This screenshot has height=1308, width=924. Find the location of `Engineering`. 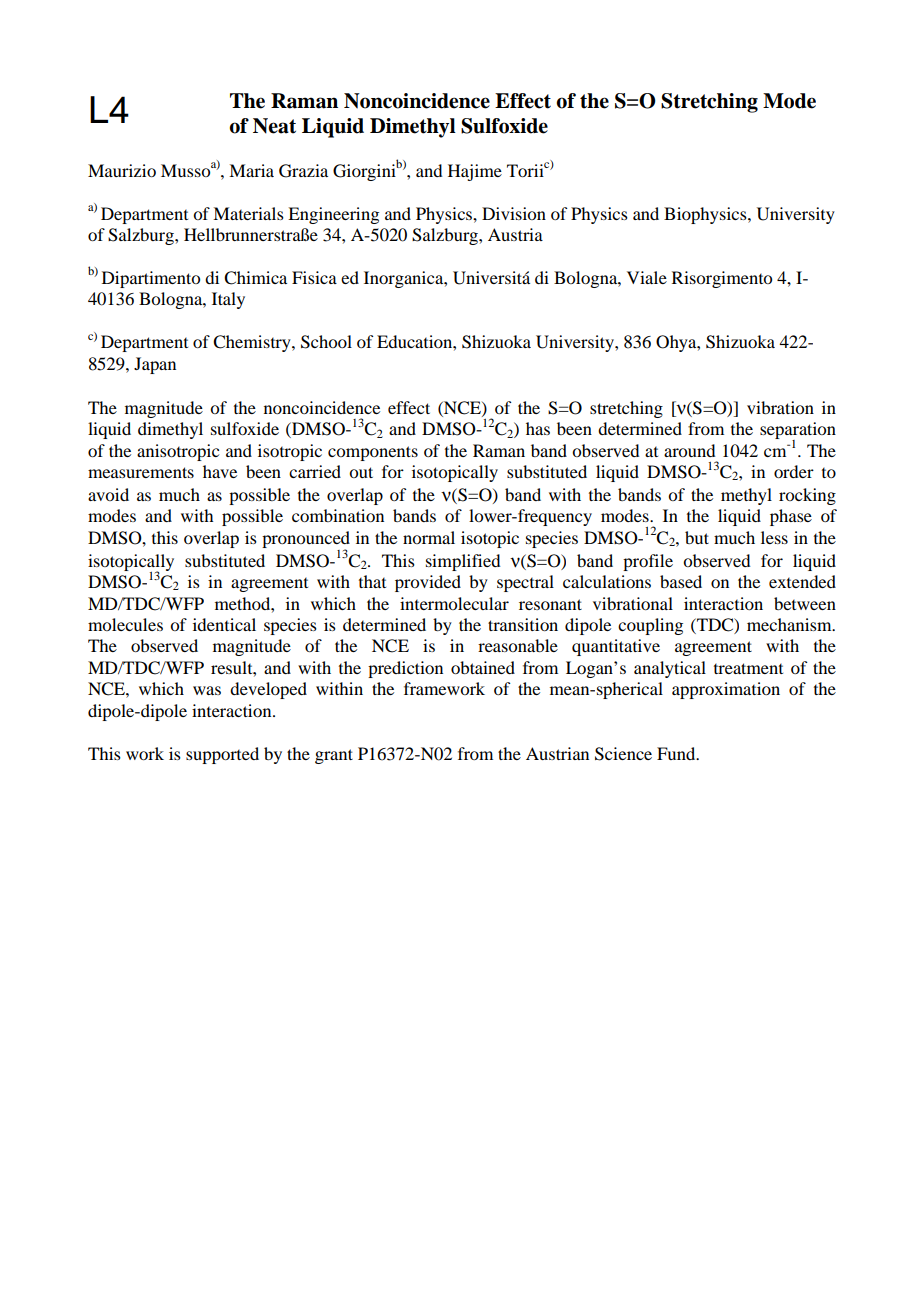

Engineering is located at coordinates (333, 215).
